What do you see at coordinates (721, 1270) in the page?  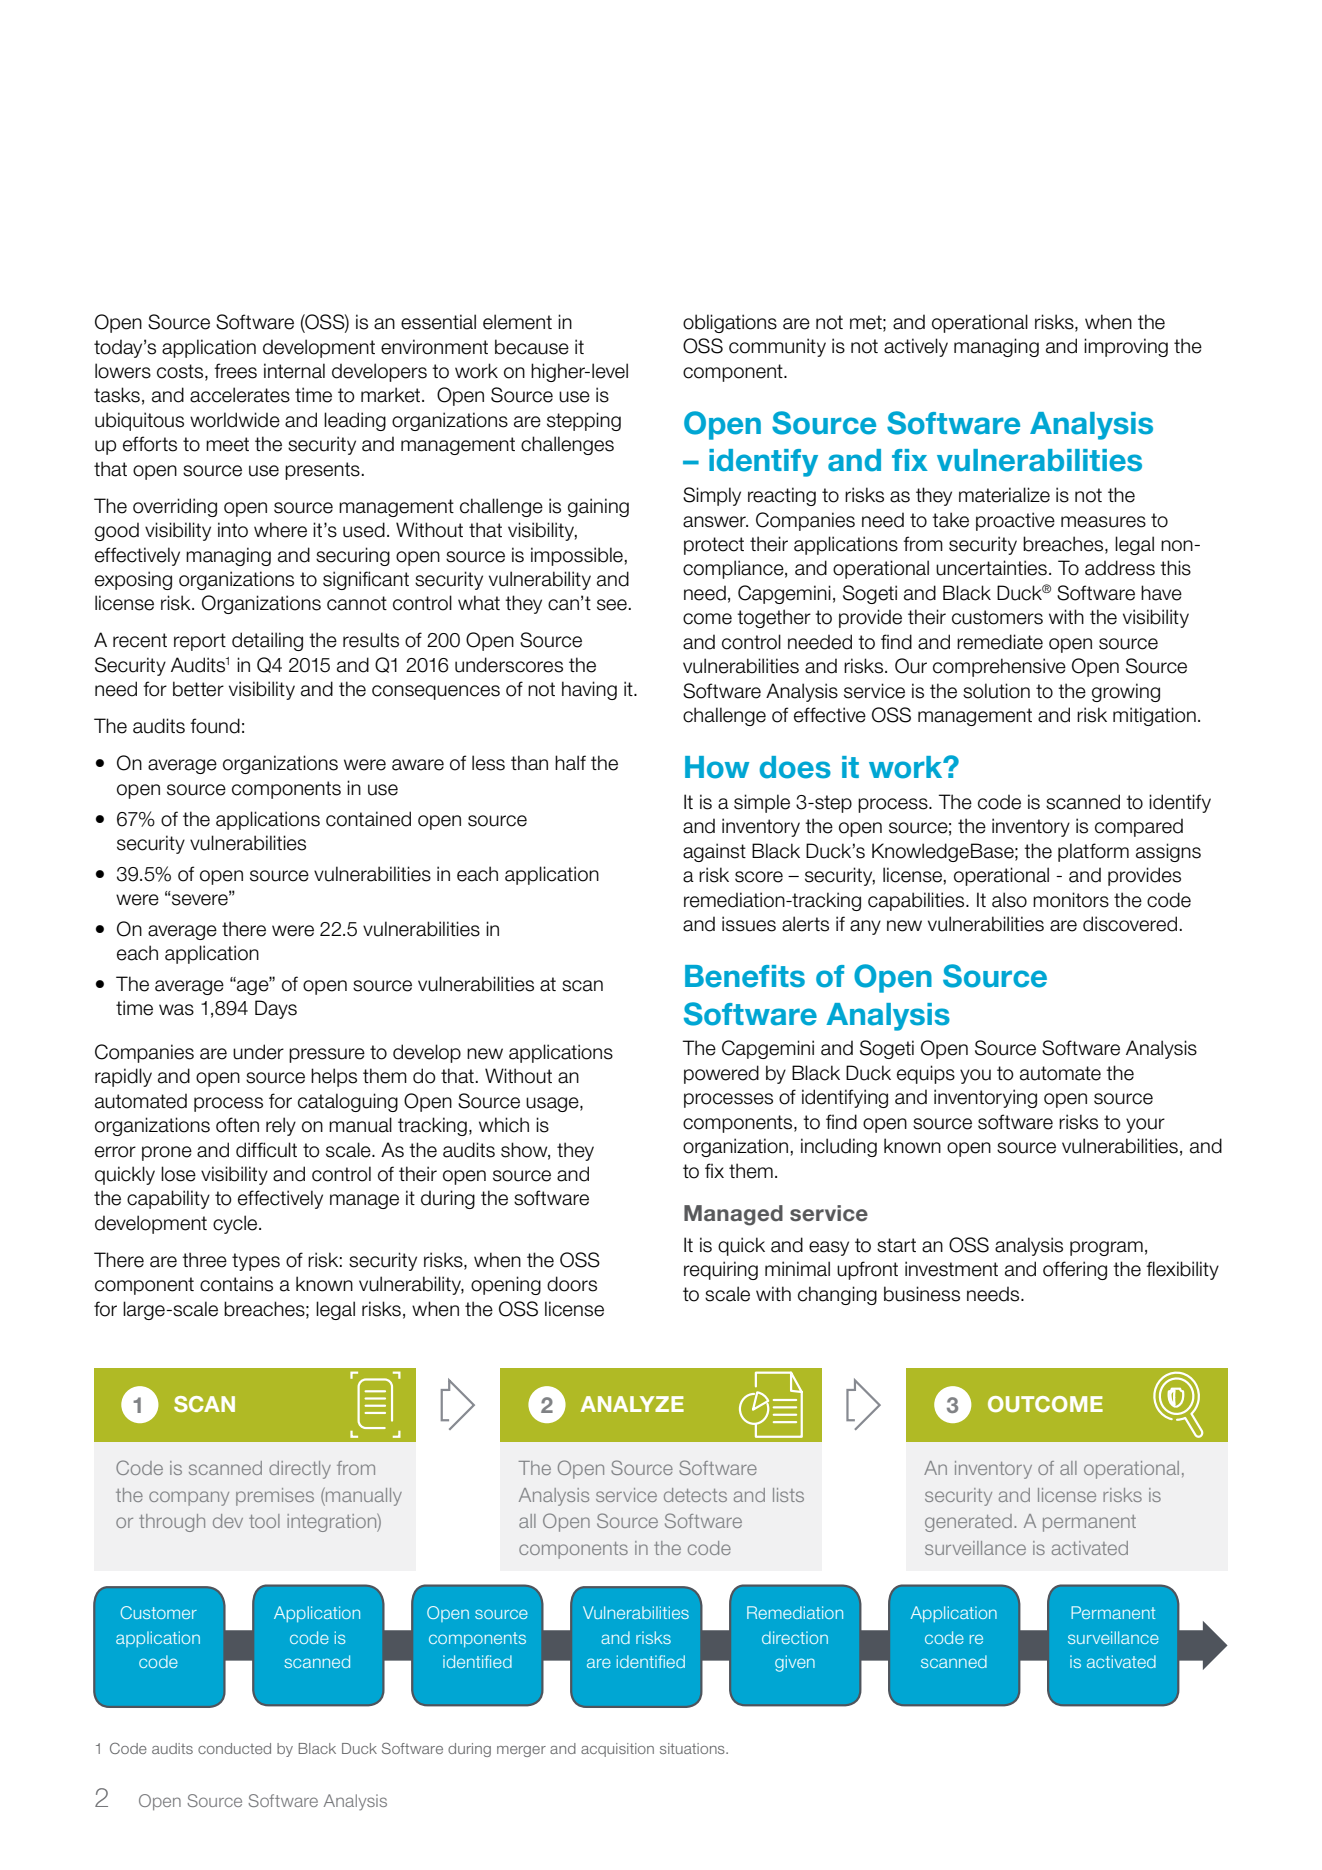 I see `requiring` at bounding box center [721, 1270].
